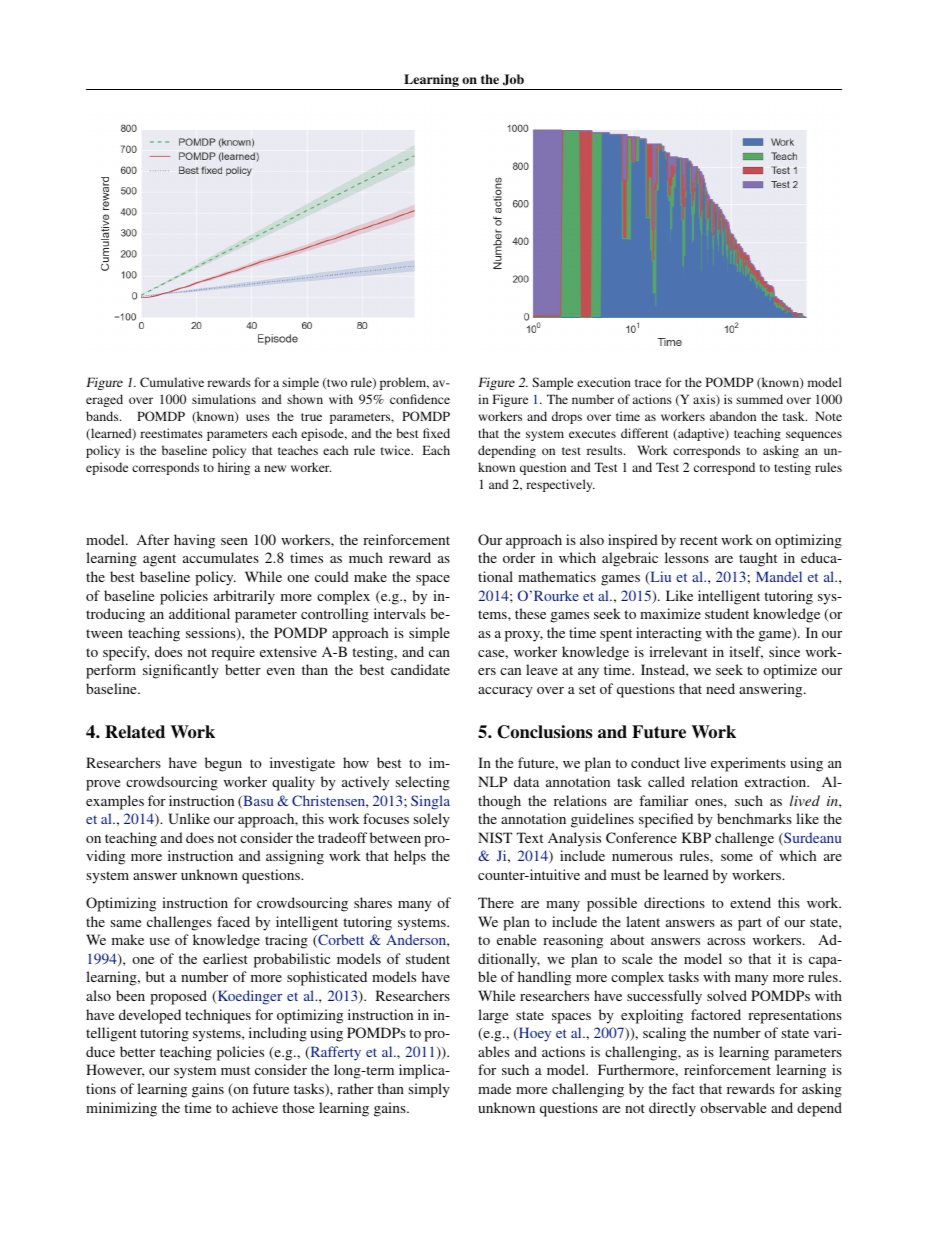 The image size is (952, 1233). Describe the element at coordinates (779, 576) in the page. I see `Mandel` at that location.
